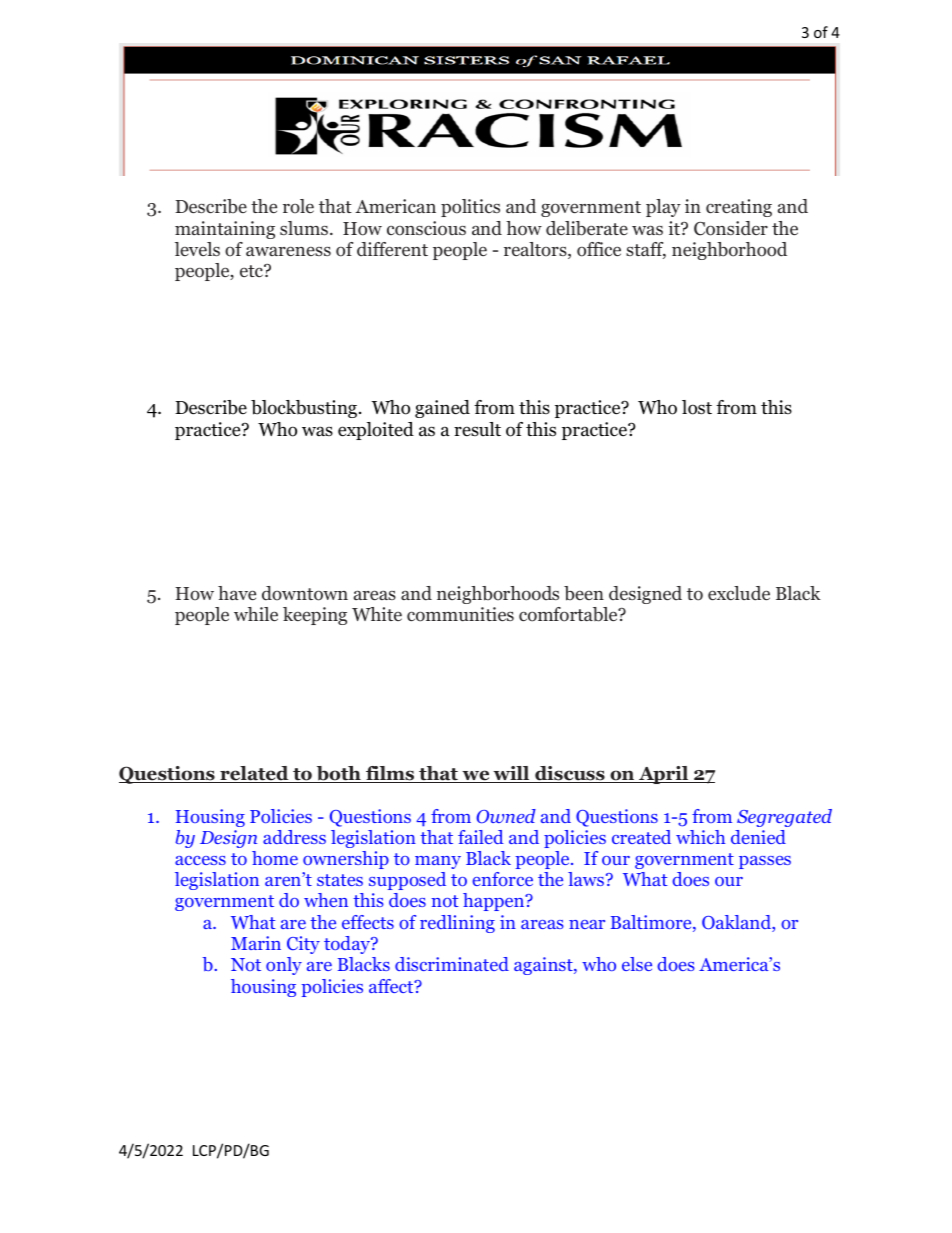 The height and width of the page is (1233, 952). What do you see at coordinates (254, 774) in the page?
I see `related` at bounding box center [254, 774].
